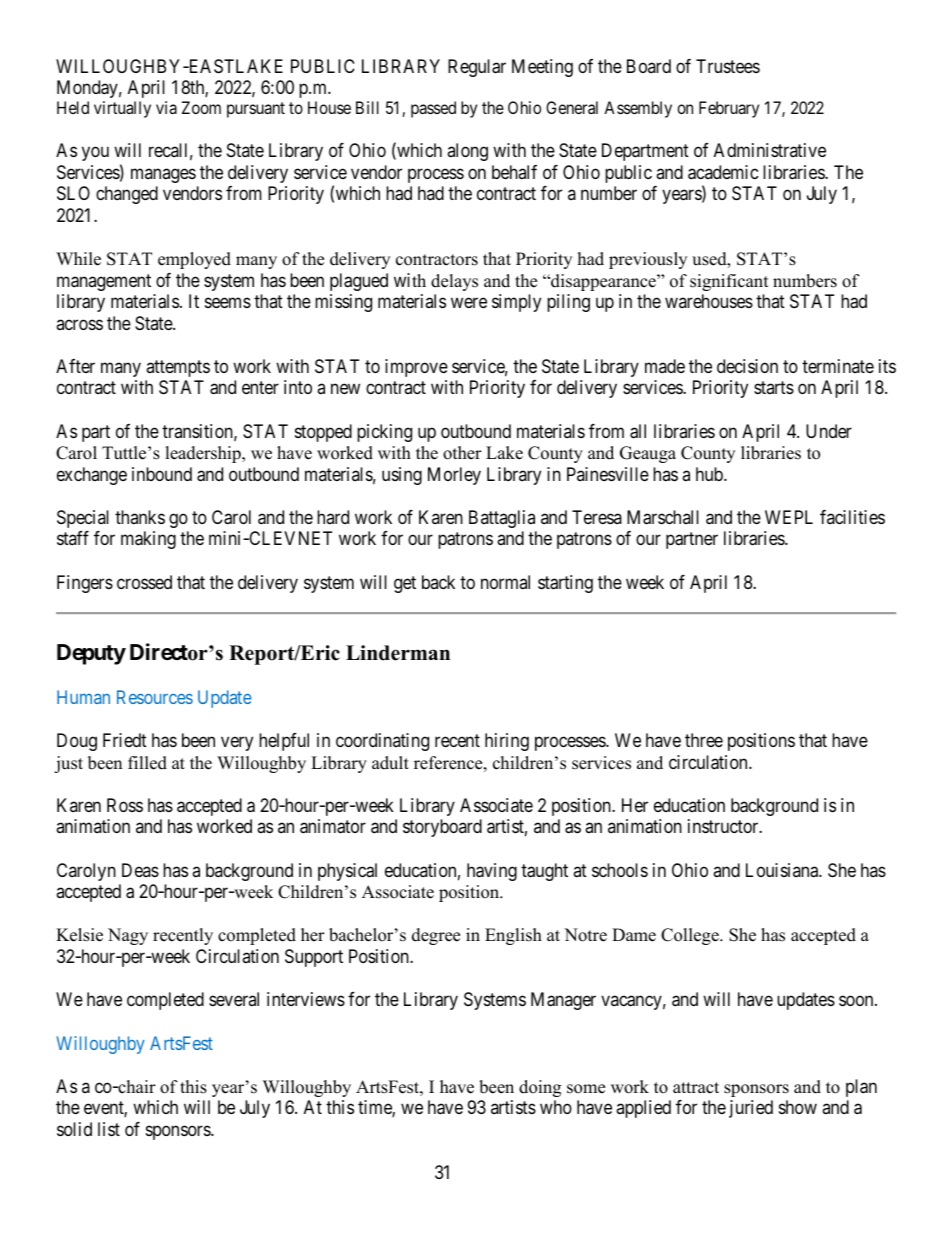 This screenshot has width=952, height=1233. Describe the element at coordinates (147, 763) in the screenshot. I see `filled` at that location.
